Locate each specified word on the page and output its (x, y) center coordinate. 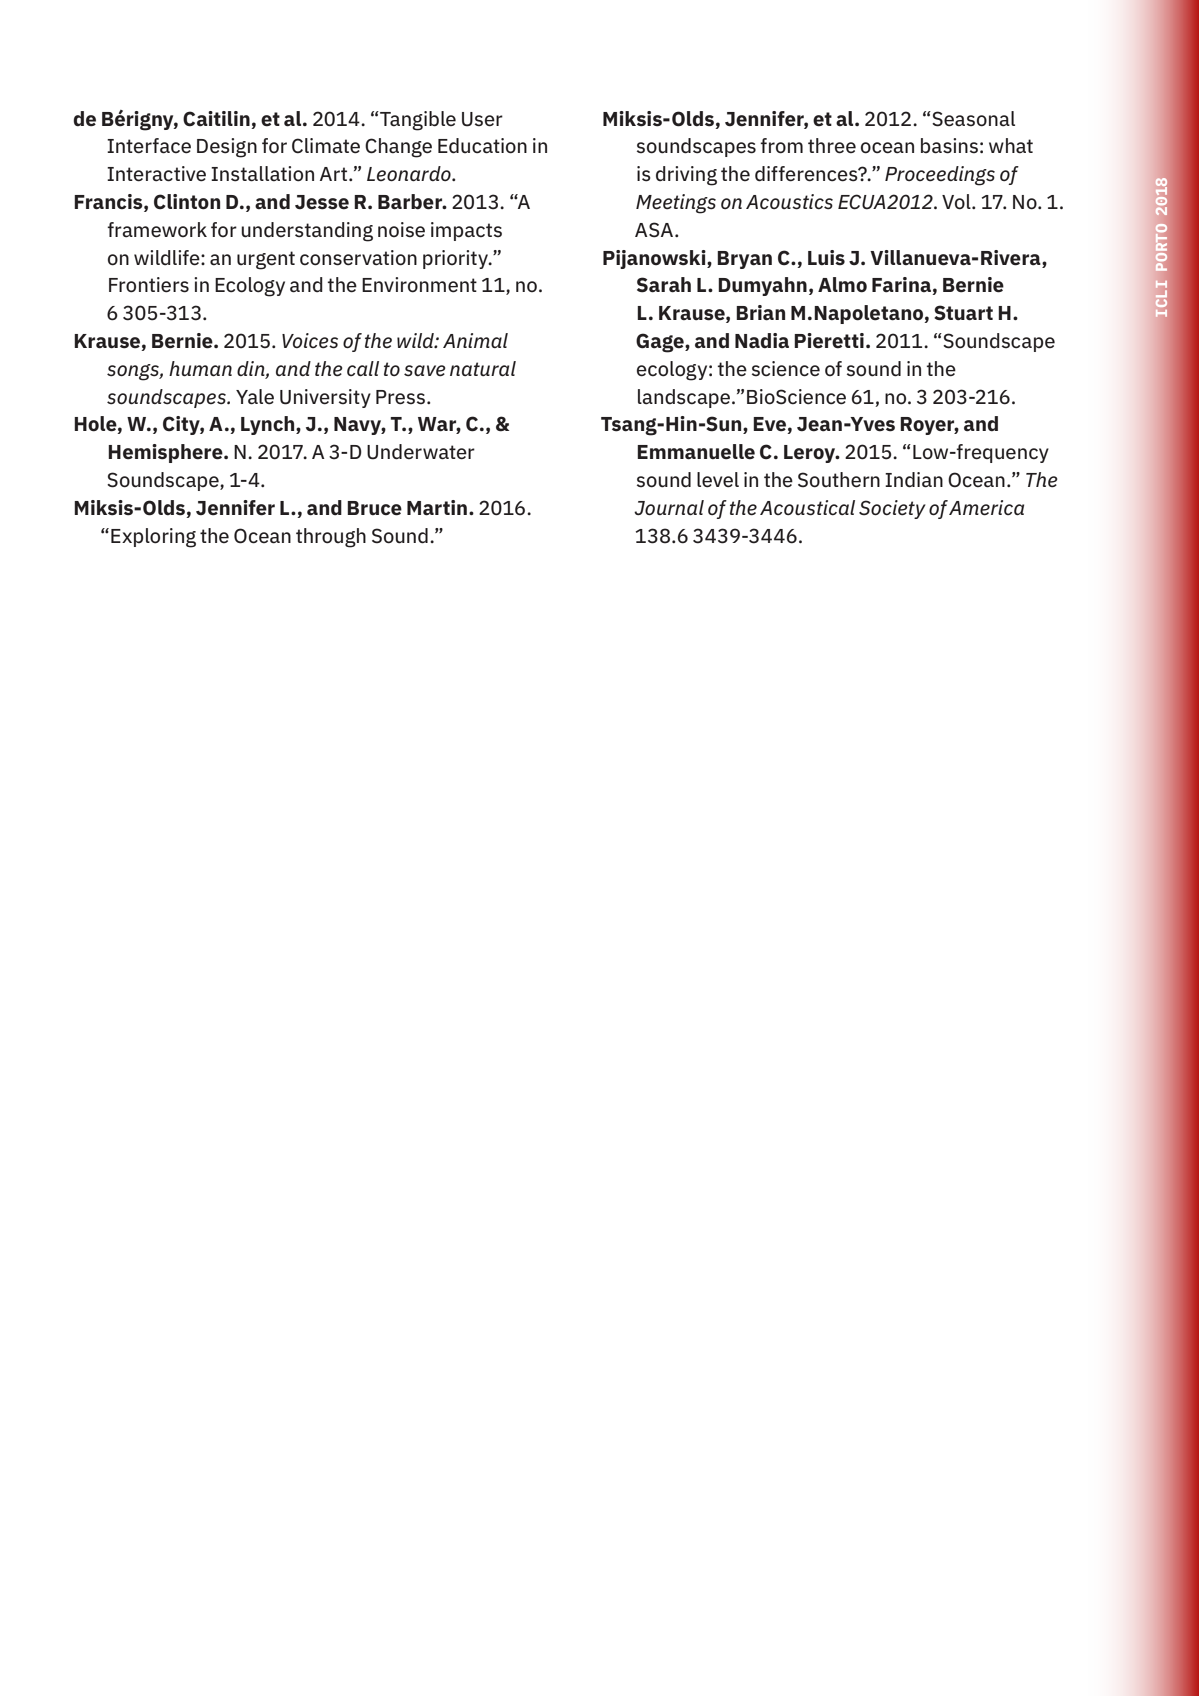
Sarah (664, 285)
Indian (914, 480)
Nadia (762, 341)
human (200, 368)
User (482, 119)
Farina (902, 286)
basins (949, 146)
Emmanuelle (696, 452)
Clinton (187, 202)
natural (483, 368)
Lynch (269, 425)
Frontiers (149, 285)
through (331, 538)
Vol (957, 202)
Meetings (676, 204)
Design (227, 148)
